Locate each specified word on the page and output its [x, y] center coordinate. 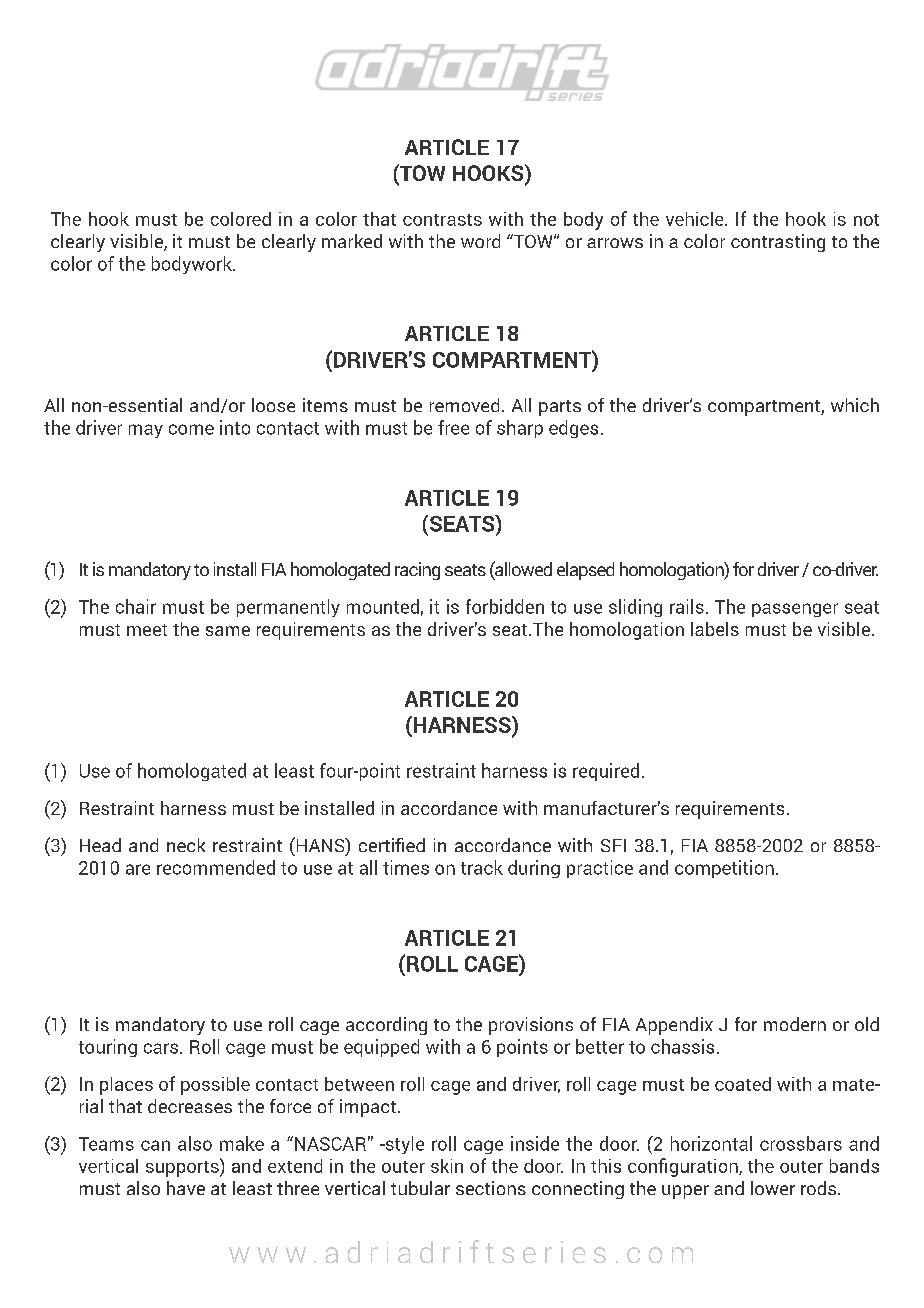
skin [447, 1166]
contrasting [778, 243]
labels [715, 629]
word [480, 241]
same [228, 631]
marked [352, 241]
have [186, 1188]
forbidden [505, 606]
